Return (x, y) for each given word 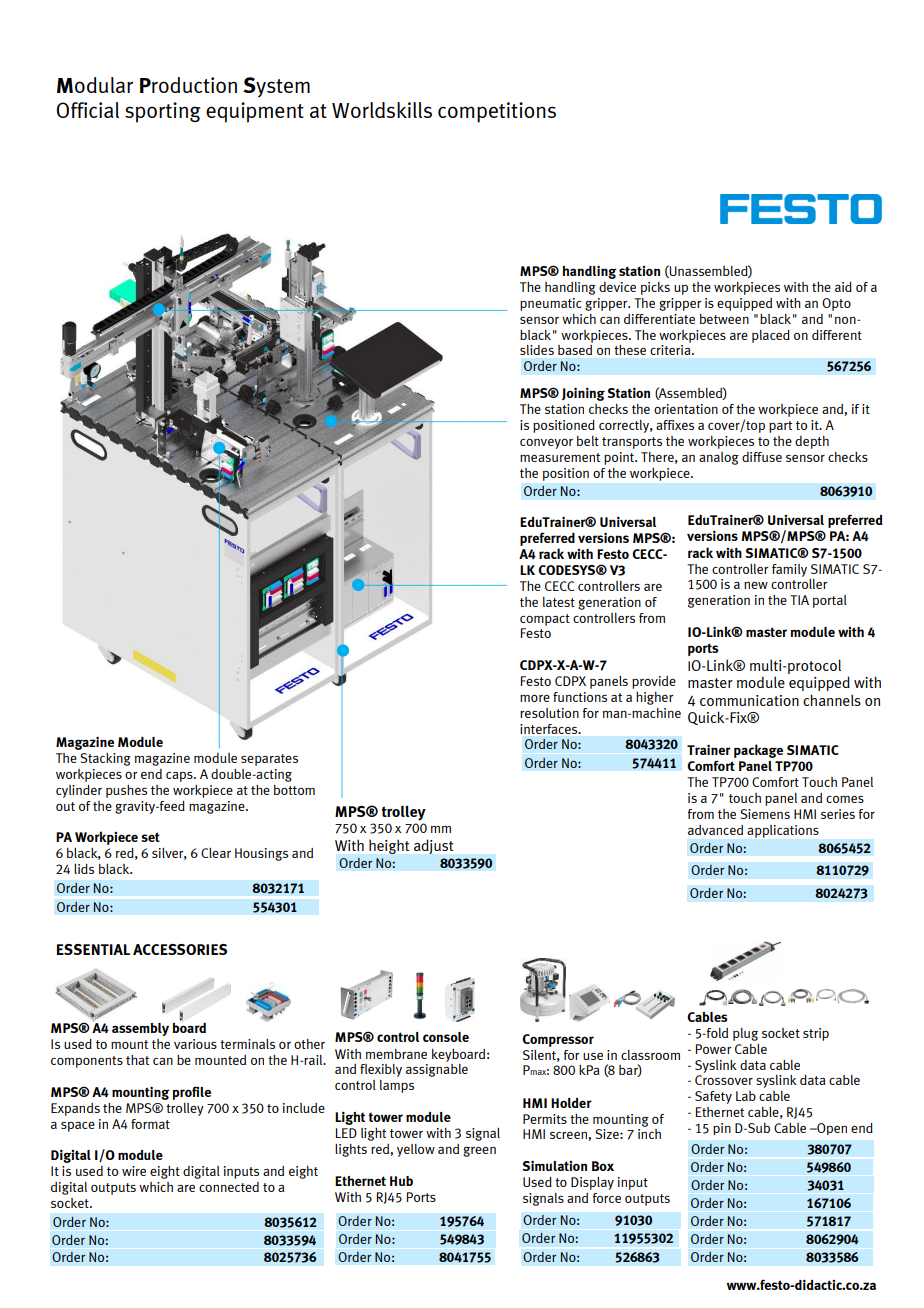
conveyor (546, 443)
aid (843, 287)
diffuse (762, 457)
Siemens (765, 814)
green (479, 1151)
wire (134, 1171)
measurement (560, 457)
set (150, 837)
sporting (163, 112)
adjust (433, 846)
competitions (497, 112)
